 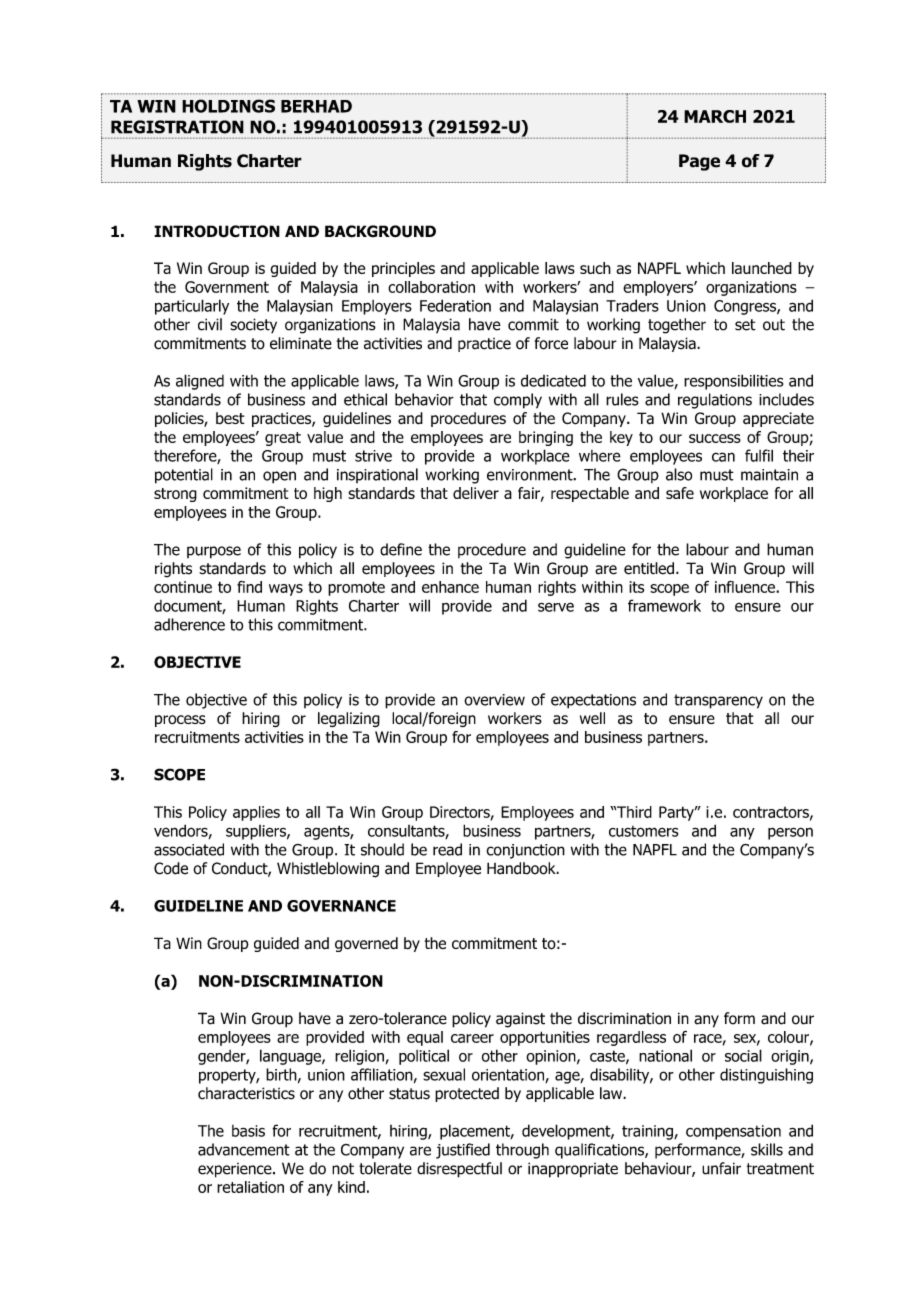 I want to click on person, so click(x=790, y=833).
